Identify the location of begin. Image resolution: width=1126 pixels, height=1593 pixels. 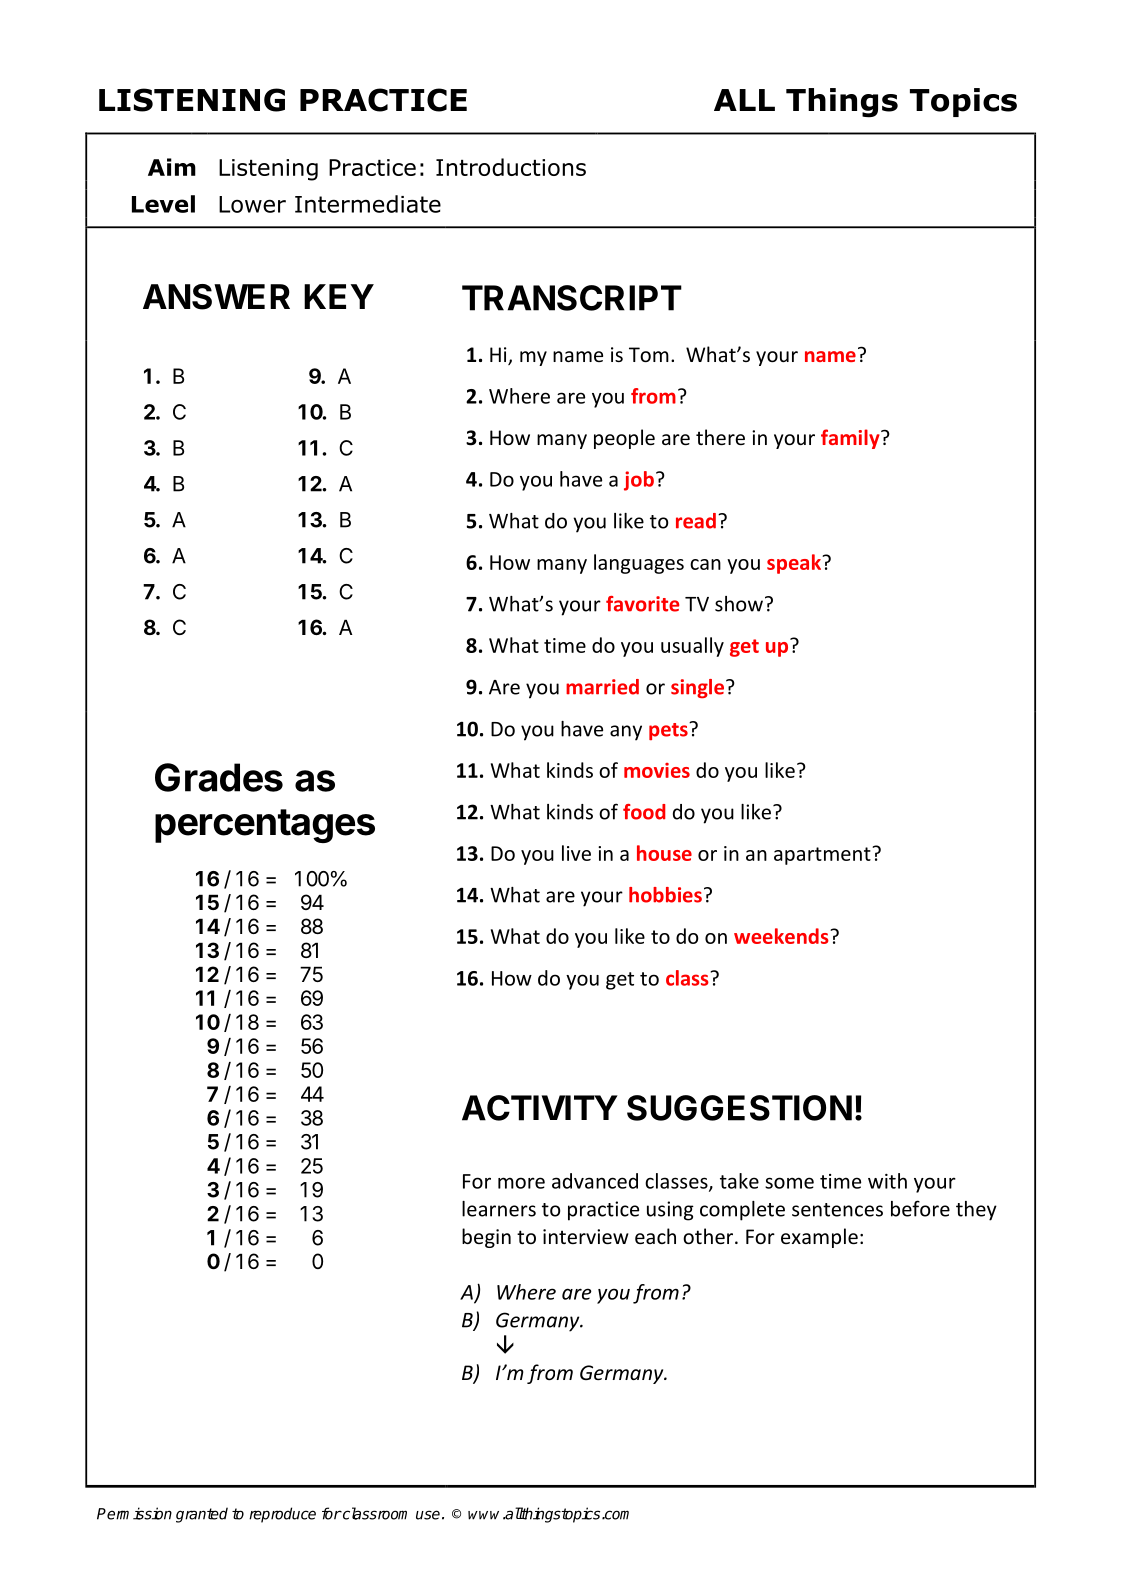
(486, 1238).
